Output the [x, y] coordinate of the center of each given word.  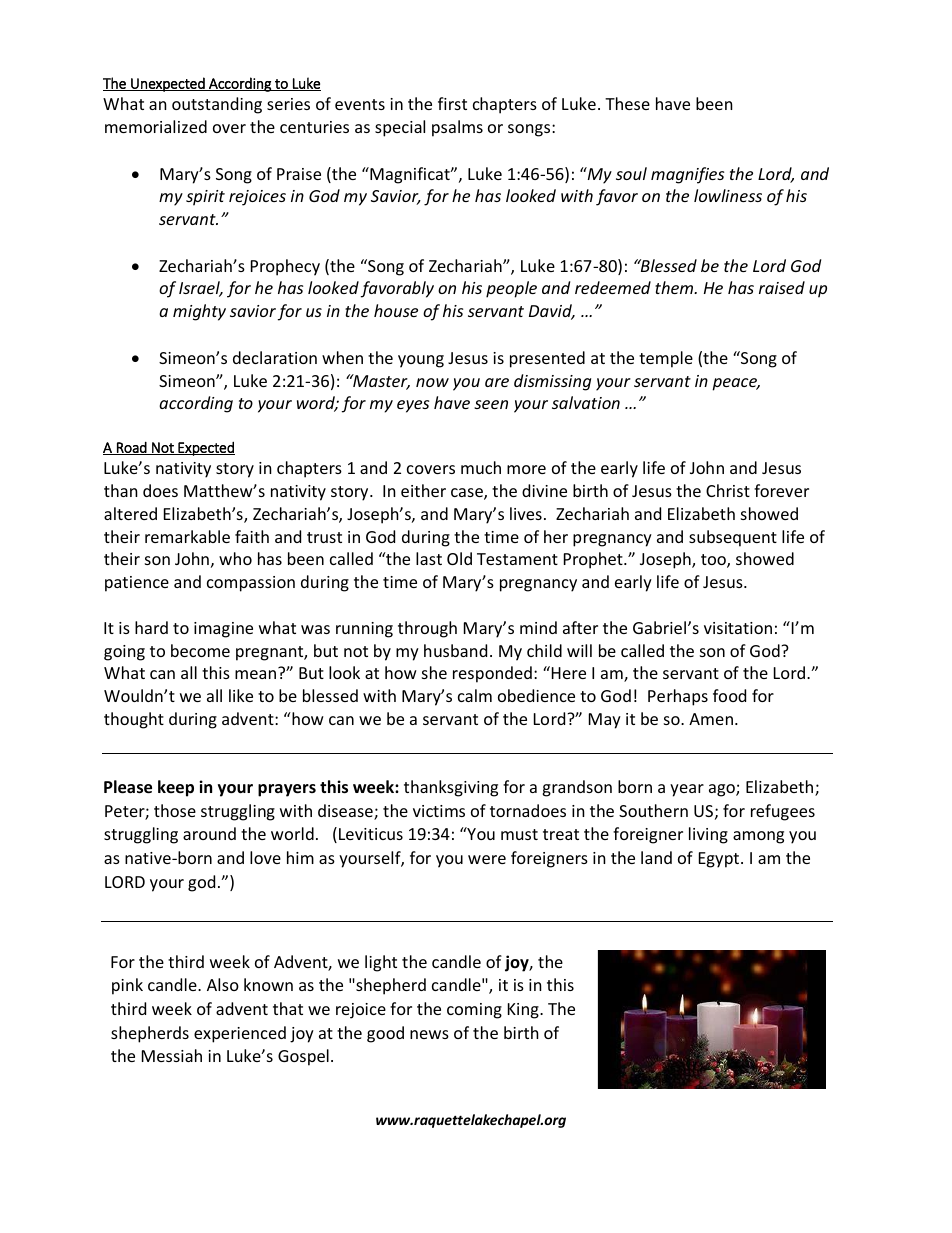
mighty [199, 312]
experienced [240, 1034]
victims [439, 811]
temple [666, 359]
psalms [457, 128]
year [687, 790]
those [175, 810]
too [714, 561]
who [235, 558]
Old [459, 558]
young [421, 361]
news [429, 1034]
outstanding [217, 105]
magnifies [687, 175]
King [524, 1011]
